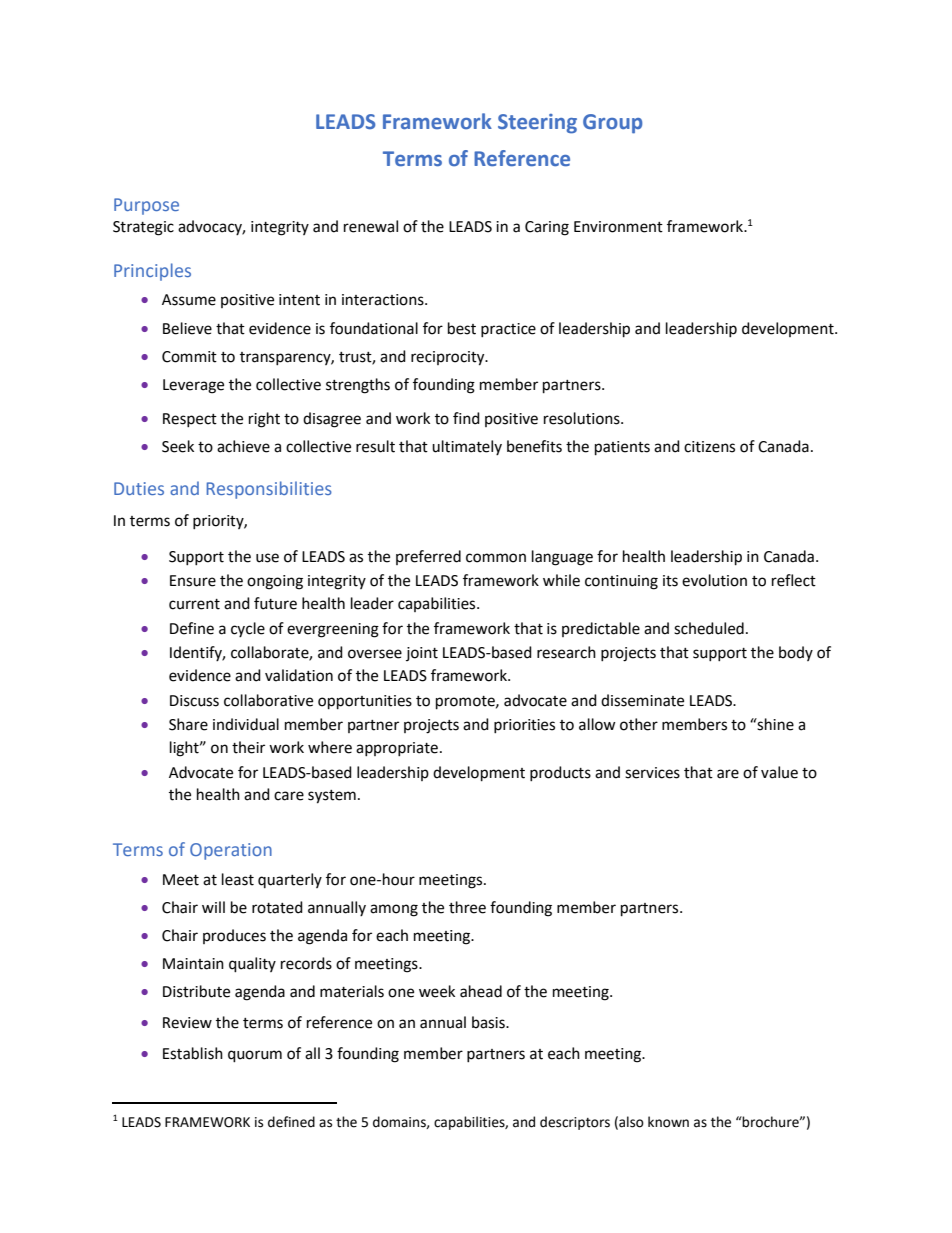 This image has width=952, height=1233. What do you see at coordinates (248, 629) in the image?
I see `cycle` at bounding box center [248, 629].
